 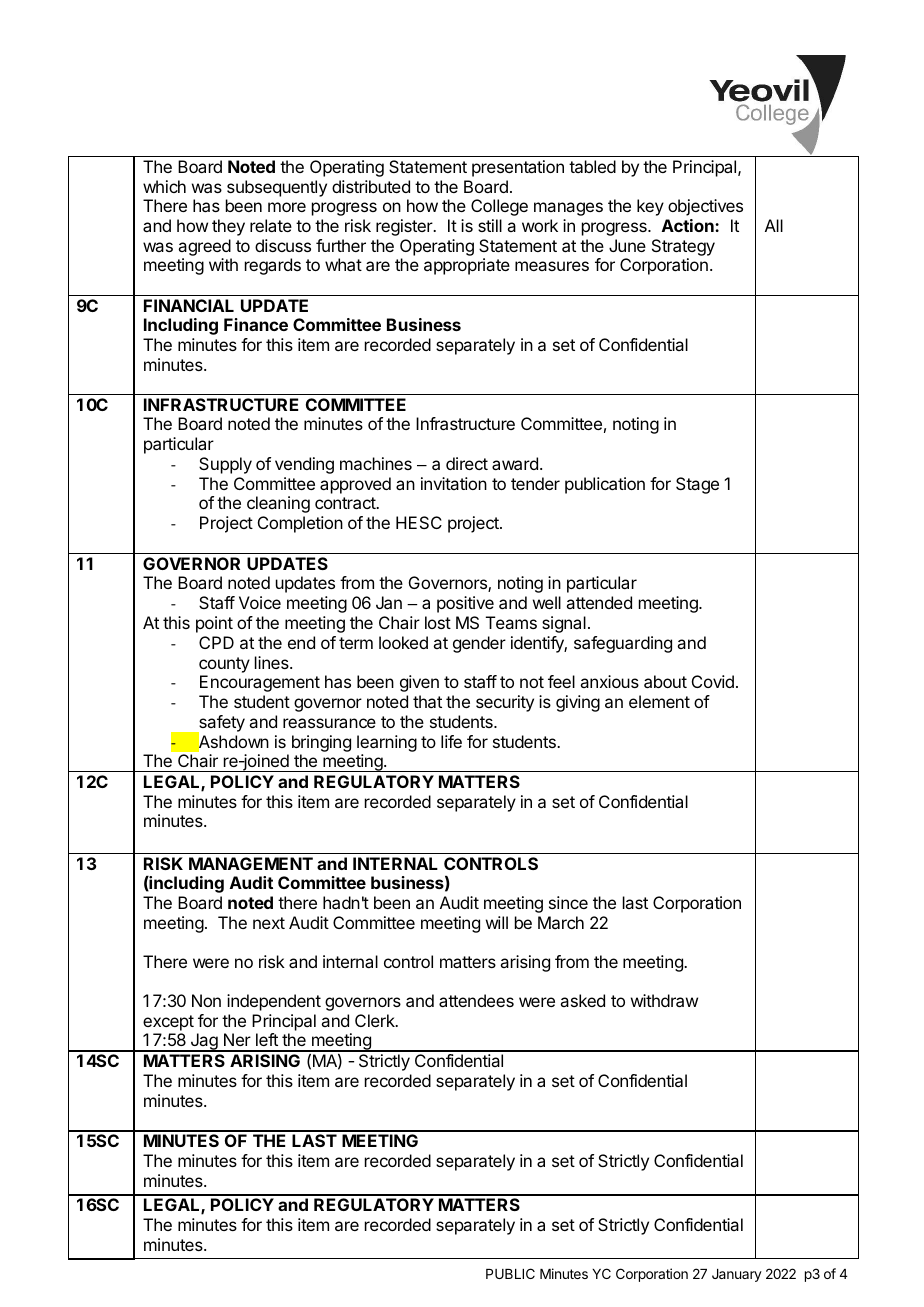 What do you see at coordinates (476, 1000) in the document?
I see `attendees` at bounding box center [476, 1000].
